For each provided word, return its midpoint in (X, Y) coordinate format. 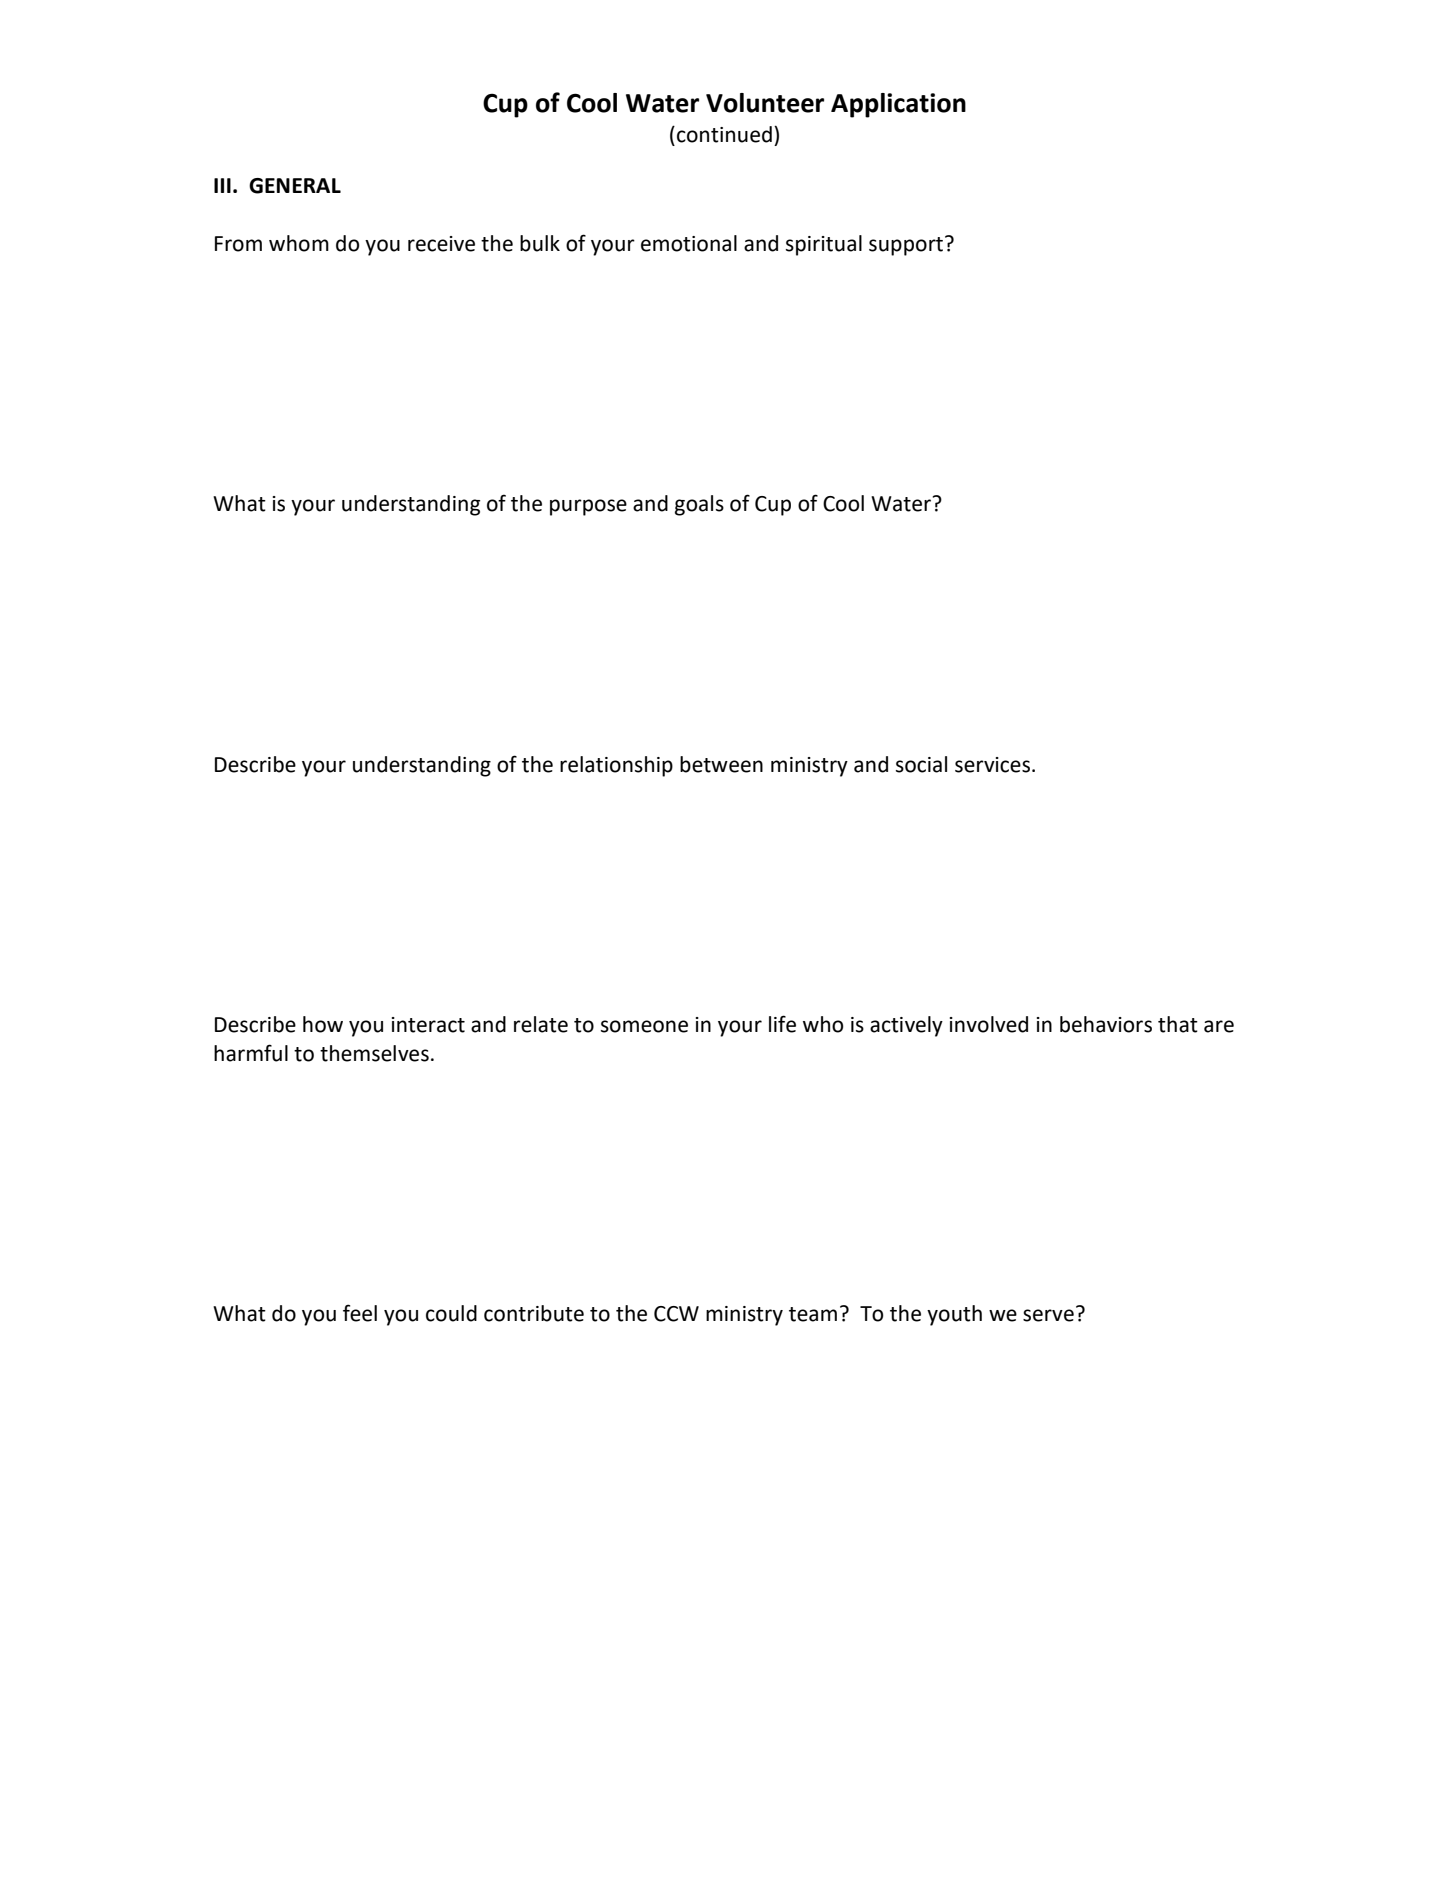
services (994, 765)
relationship (616, 766)
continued (724, 134)
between (721, 764)
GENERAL (295, 186)
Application (898, 105)
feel (360, 1313)
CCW (676, 1314)
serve (1048, 1315)
